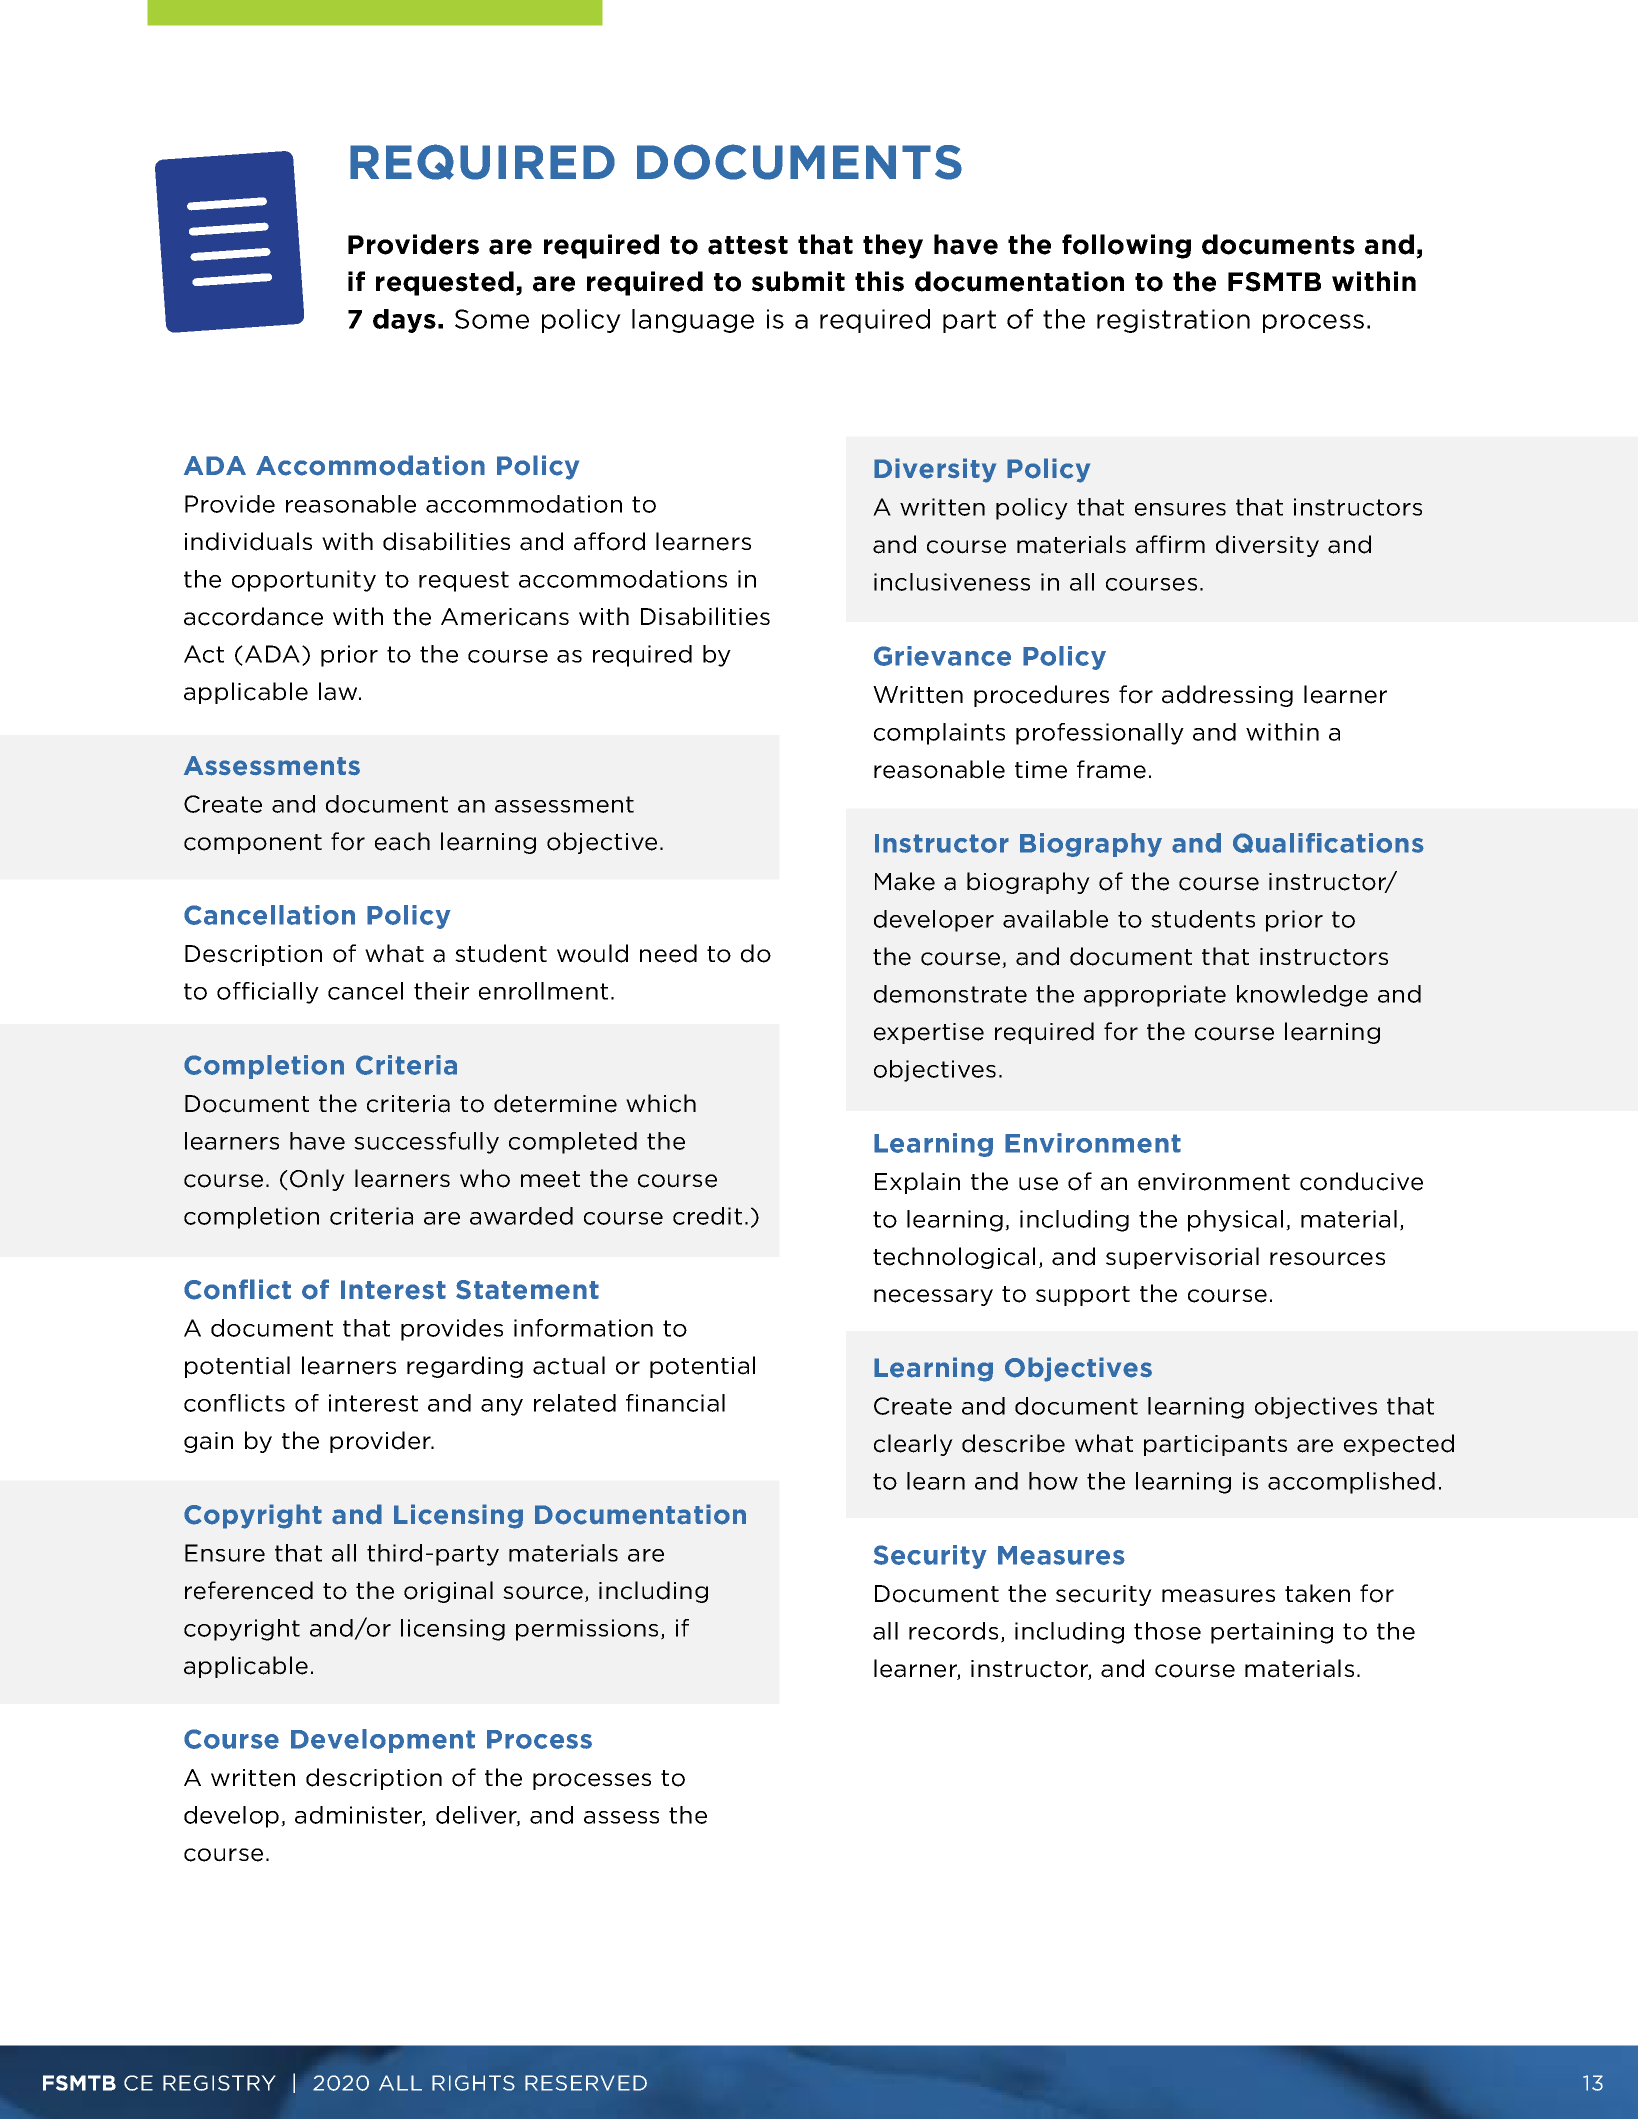 This document has width=1638, height=2119. What do you see at coordinates (798, 281) in the document?
I see `submit` at bounding box center [798, 281].
